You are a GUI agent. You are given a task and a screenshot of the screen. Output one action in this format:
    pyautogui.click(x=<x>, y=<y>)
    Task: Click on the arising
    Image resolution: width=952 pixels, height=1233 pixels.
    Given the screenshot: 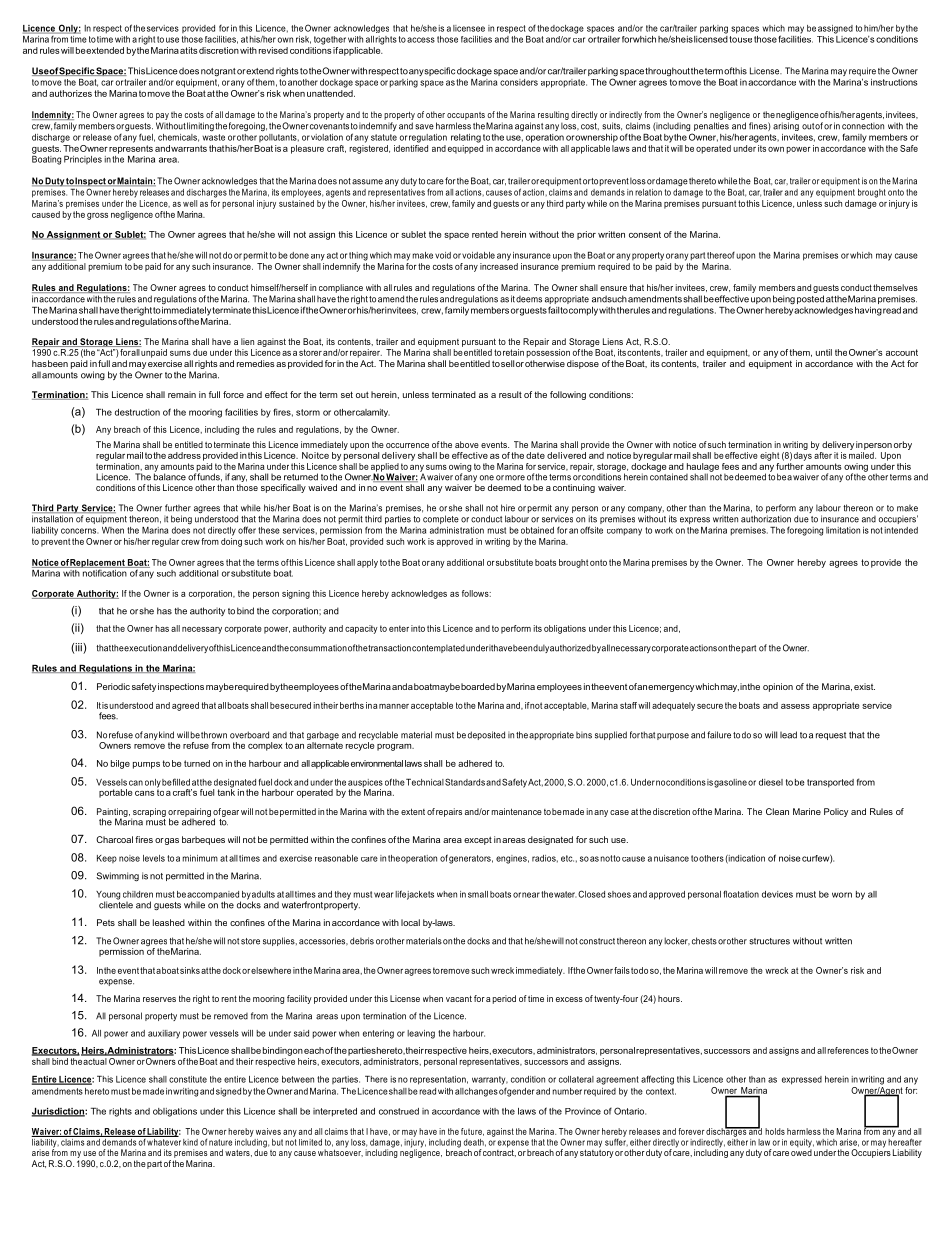 What is the action you would take?
    pyautogui.click(x=786, y=126)
